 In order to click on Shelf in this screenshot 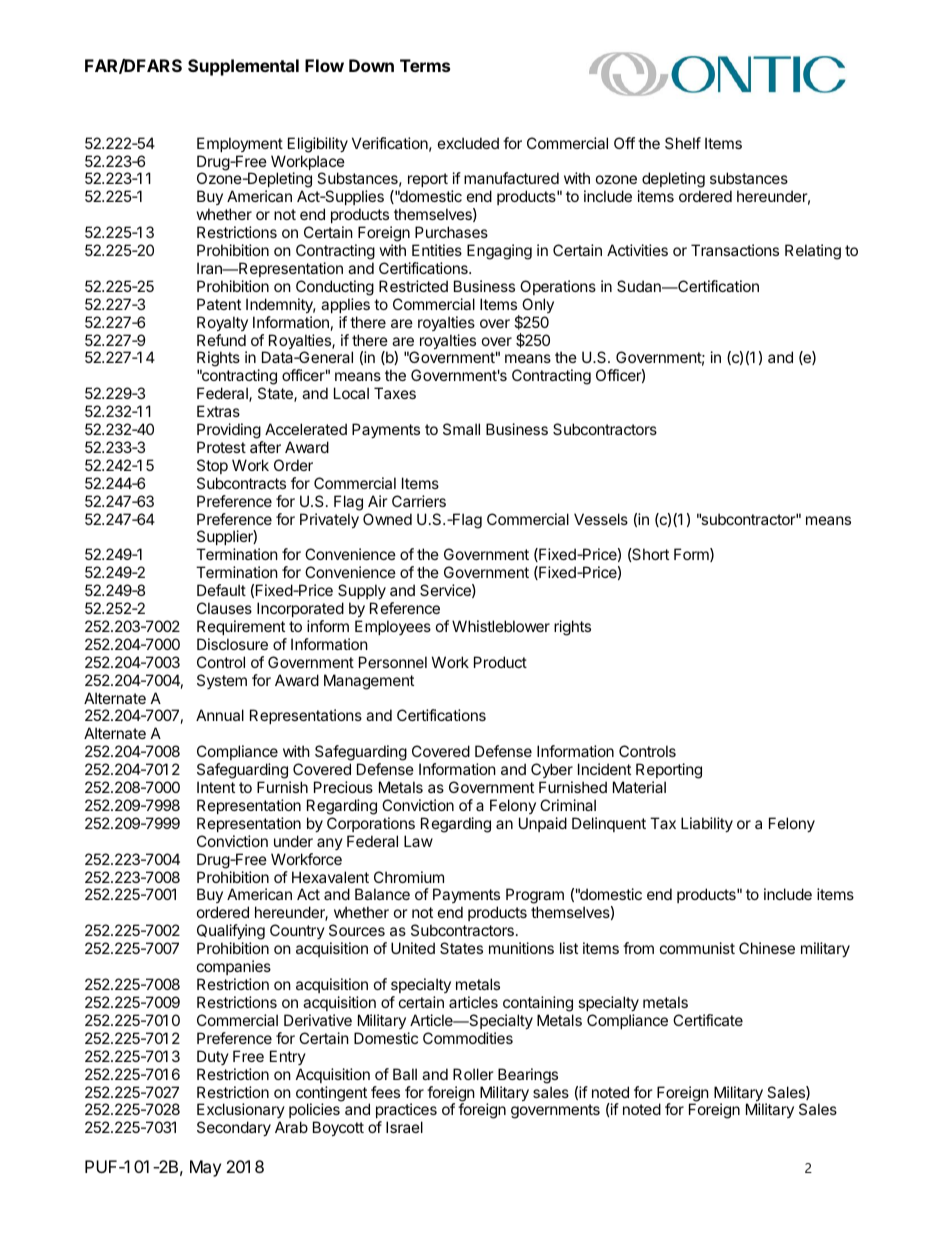, I will do `click(683, 143)`.
